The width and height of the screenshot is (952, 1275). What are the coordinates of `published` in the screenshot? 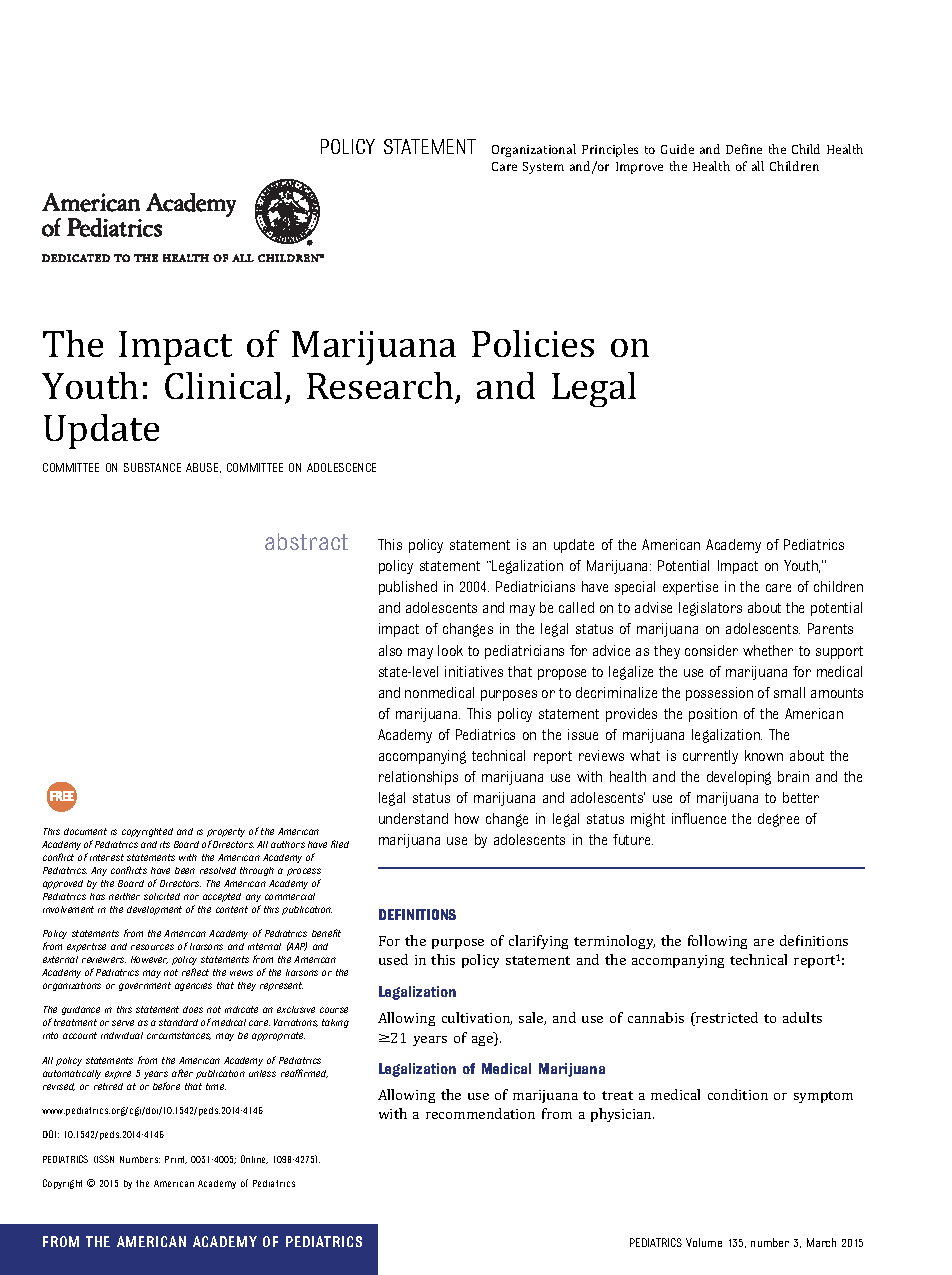 It's located at (408, 588).
